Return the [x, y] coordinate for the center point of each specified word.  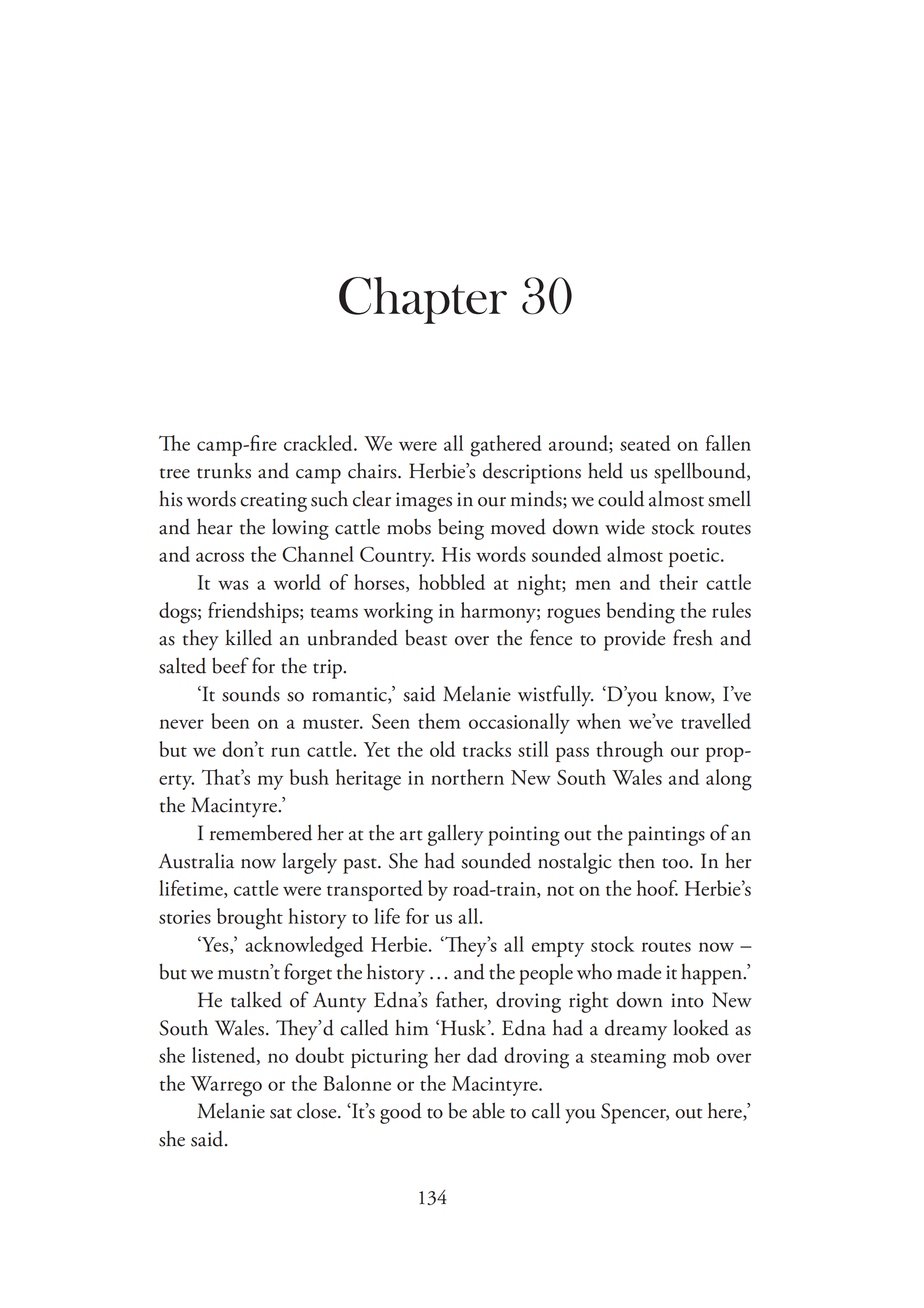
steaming [628, 1059]
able [488, 1110]
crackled [319, 443]
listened [225, 1056]
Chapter [423, 300]
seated [645, 443]
